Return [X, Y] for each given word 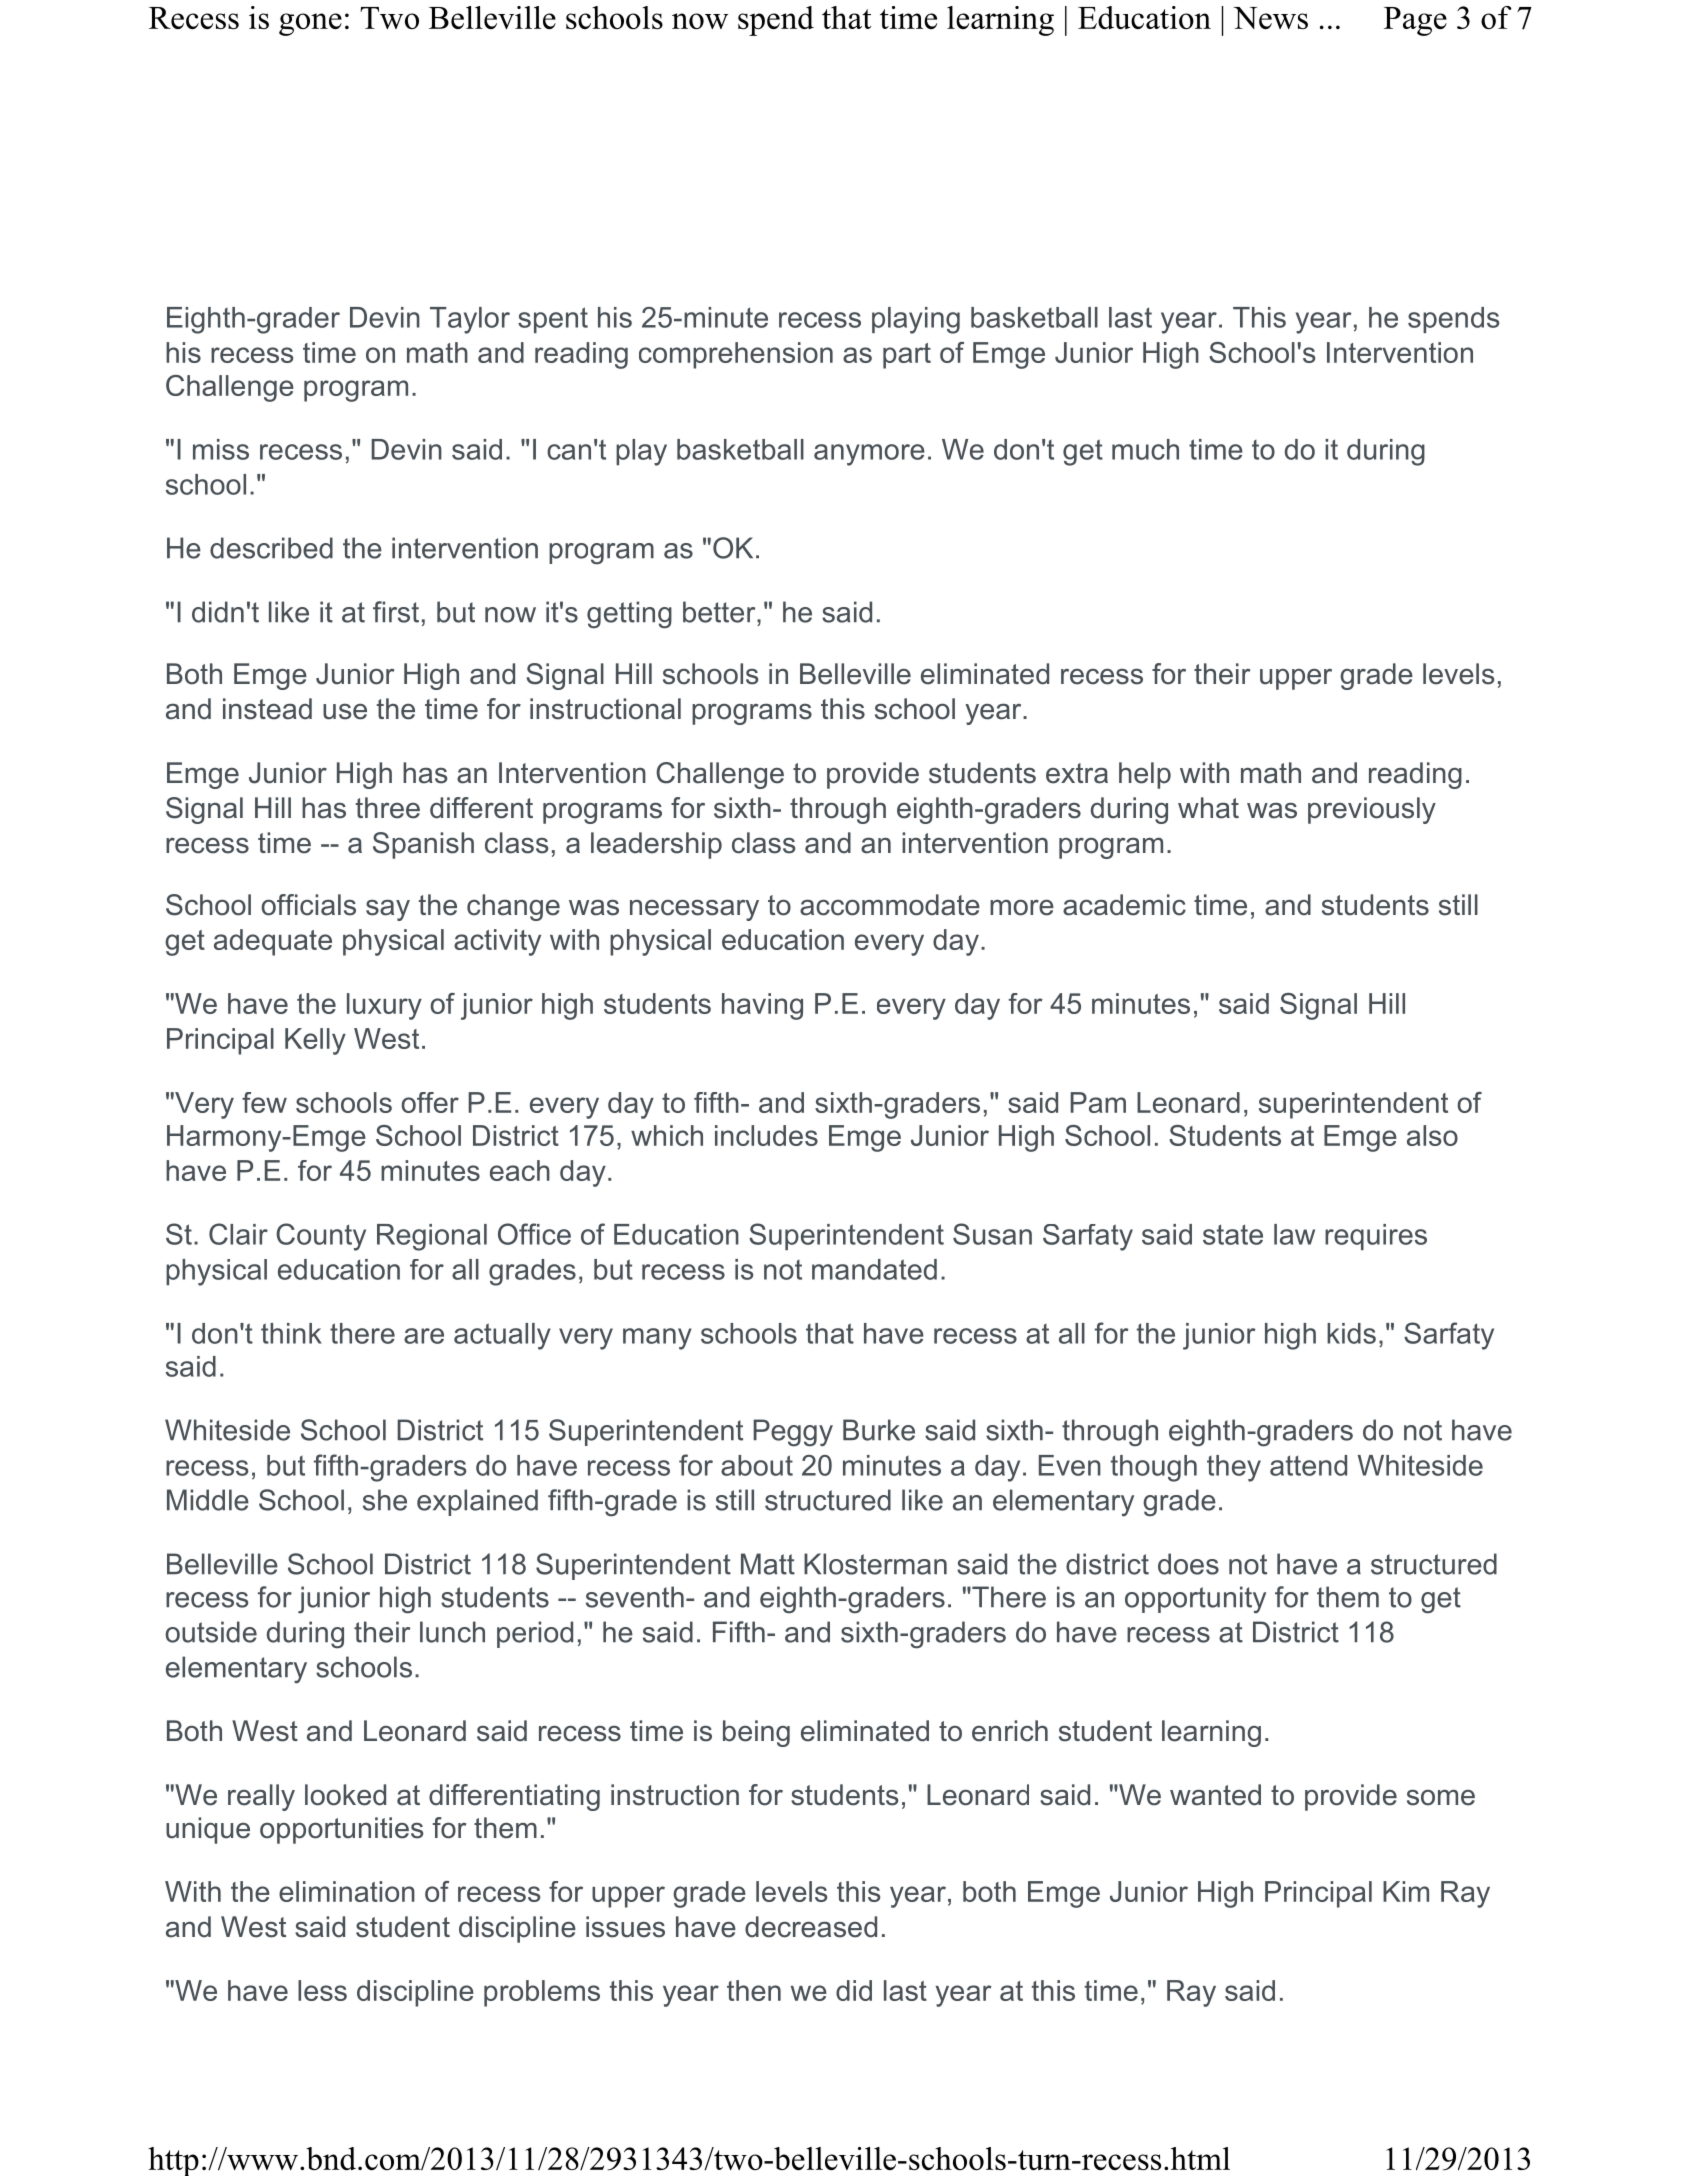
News [1270, 18]
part [907, 356]
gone [310, 24]
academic [1124, 905]
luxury [384, 1006]
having [762, 1006]
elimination [347, 1891]
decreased [811, 1927]
